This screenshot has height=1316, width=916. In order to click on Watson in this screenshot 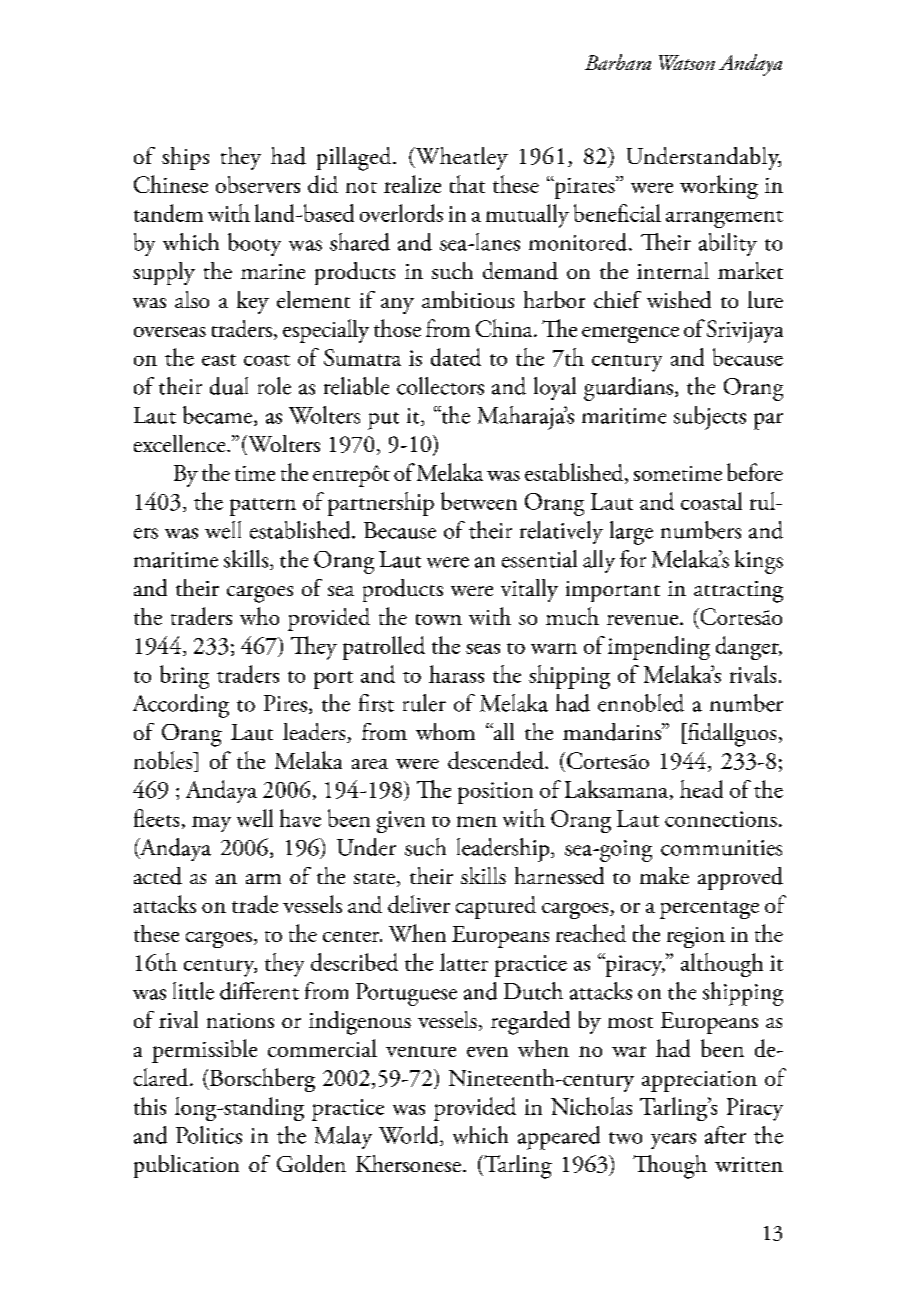, I will do `click(687, 62)`.
